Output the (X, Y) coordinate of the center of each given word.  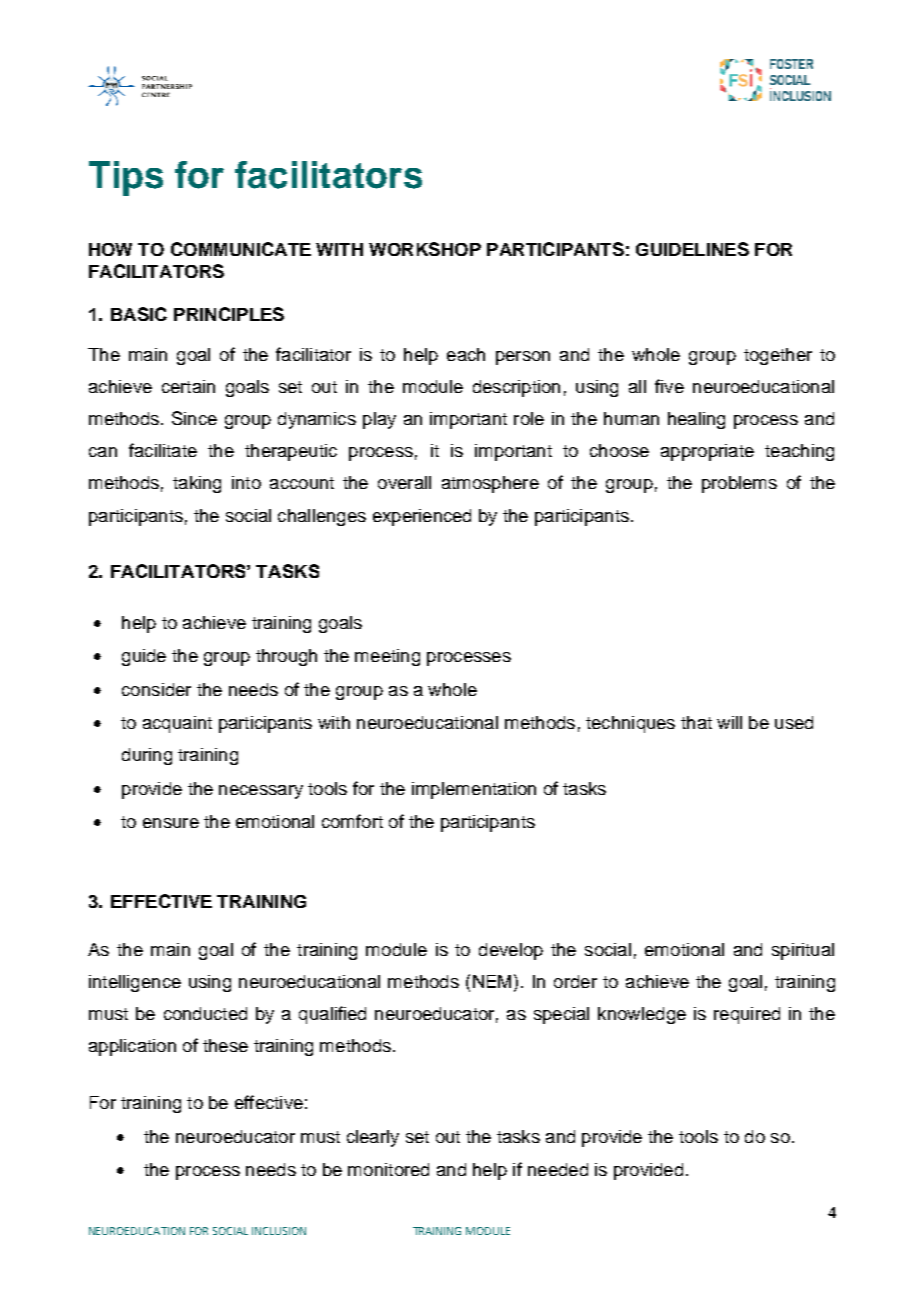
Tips (126, 178)
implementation (474, 790)
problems (739, 484)
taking (197, 484)
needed (558, 1169)
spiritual (803, 951)
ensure (171, 823)
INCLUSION (279, 1231)
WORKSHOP (425, 249)
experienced (422, 517)
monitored (388, 1169)
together (778, 356)
